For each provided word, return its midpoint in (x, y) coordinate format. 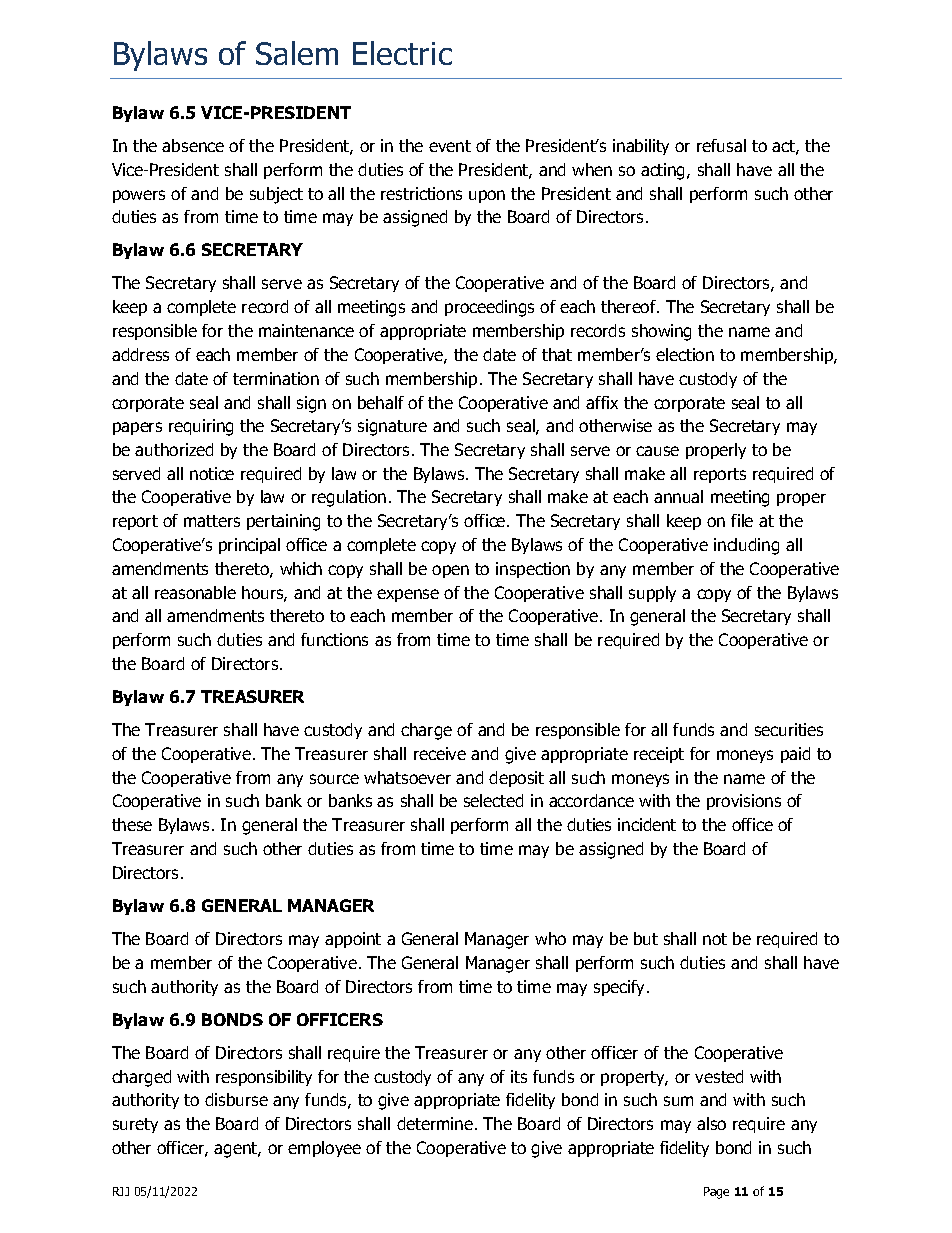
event (450, 146)
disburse (236, 1099)
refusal (721, 145)
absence (193, 145)
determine (435, 1123)
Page (716, 1193)
